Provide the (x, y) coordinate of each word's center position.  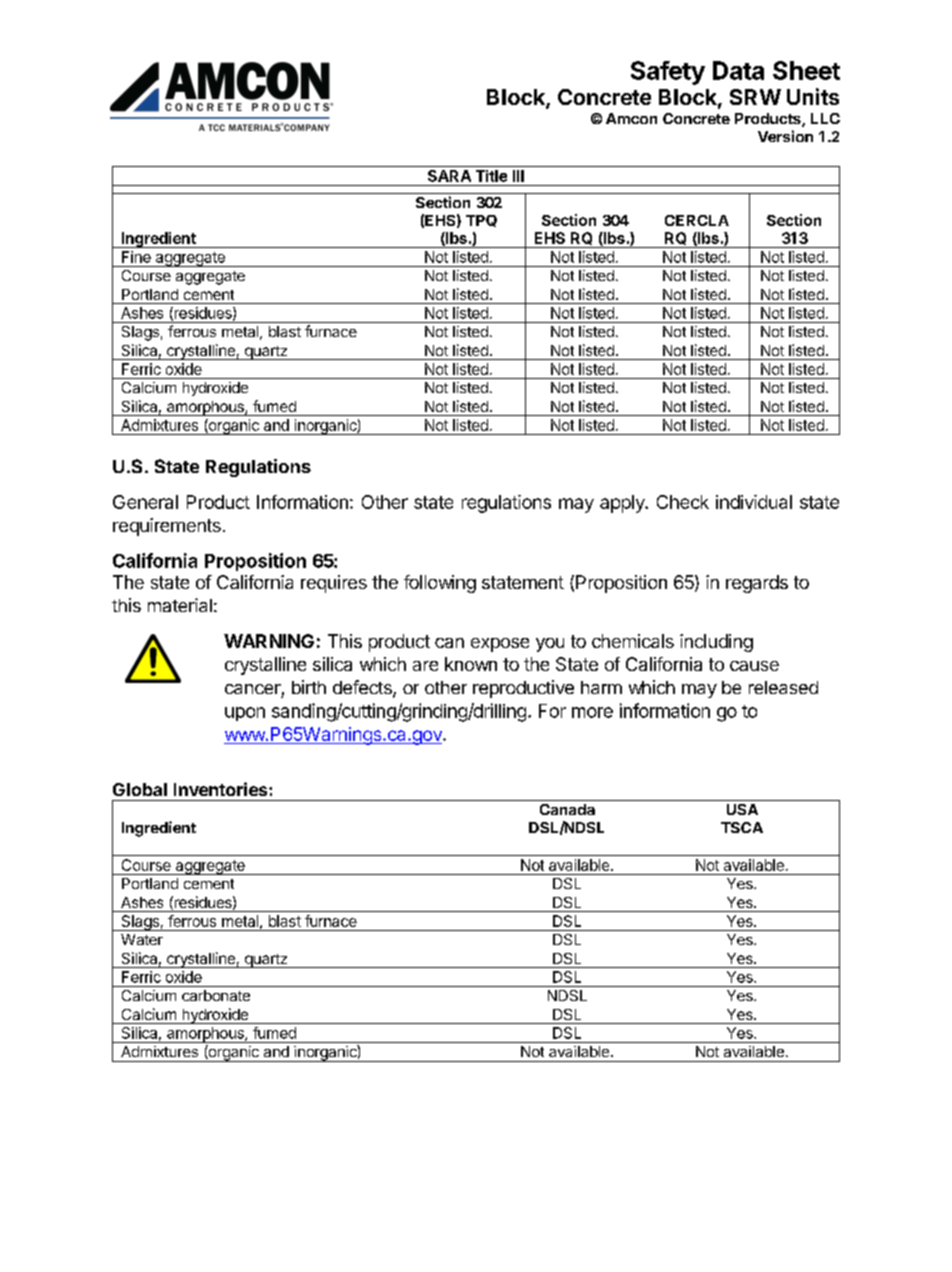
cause (754, 666)
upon (245, 714)
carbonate (216, 995)
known (471, 664)
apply (623, 504)
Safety (668, 73)
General (145, 502)
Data (738, 70)
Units (813, 96)
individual (754, 502)
